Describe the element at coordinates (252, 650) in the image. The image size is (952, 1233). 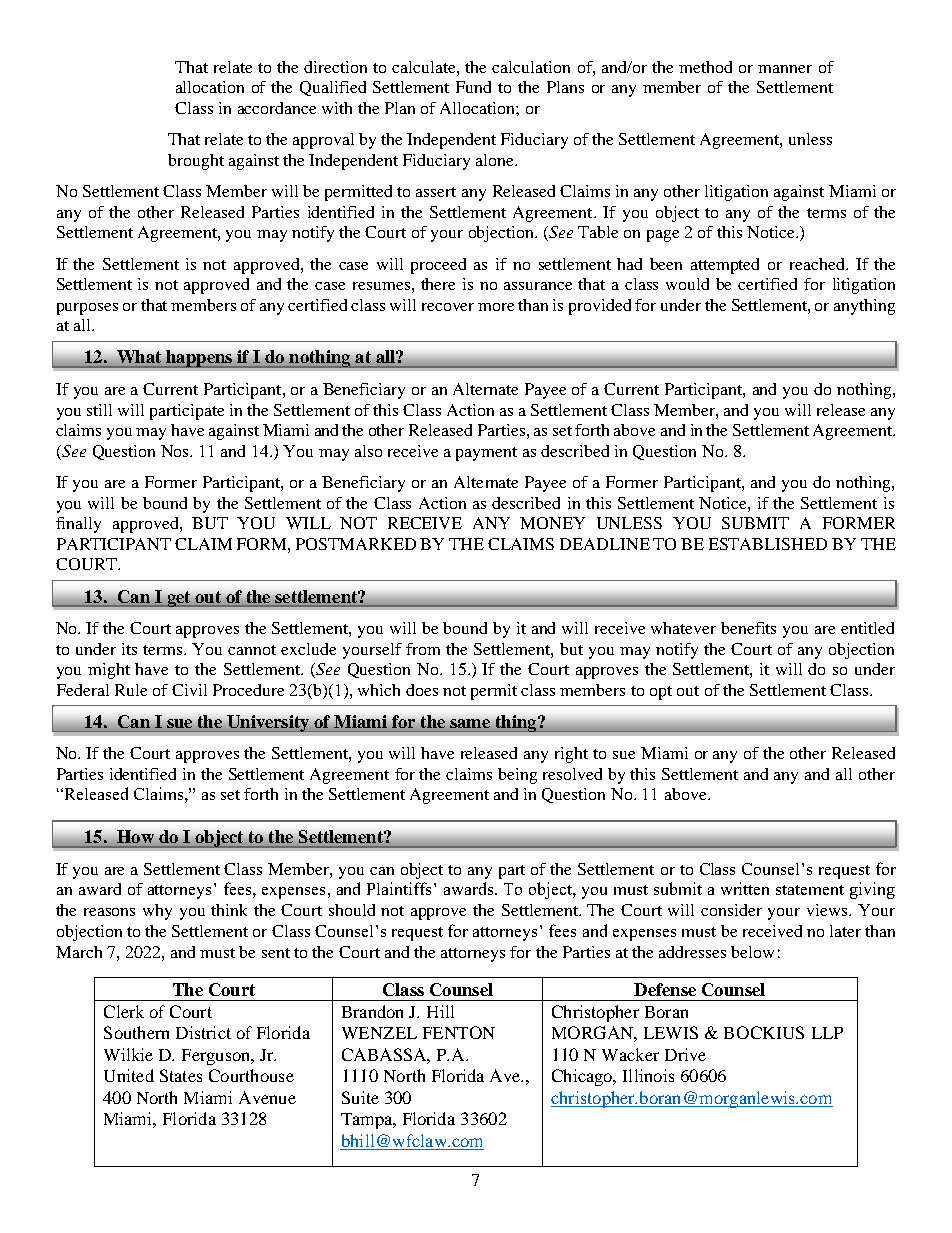
I see `cannot` at that location.
